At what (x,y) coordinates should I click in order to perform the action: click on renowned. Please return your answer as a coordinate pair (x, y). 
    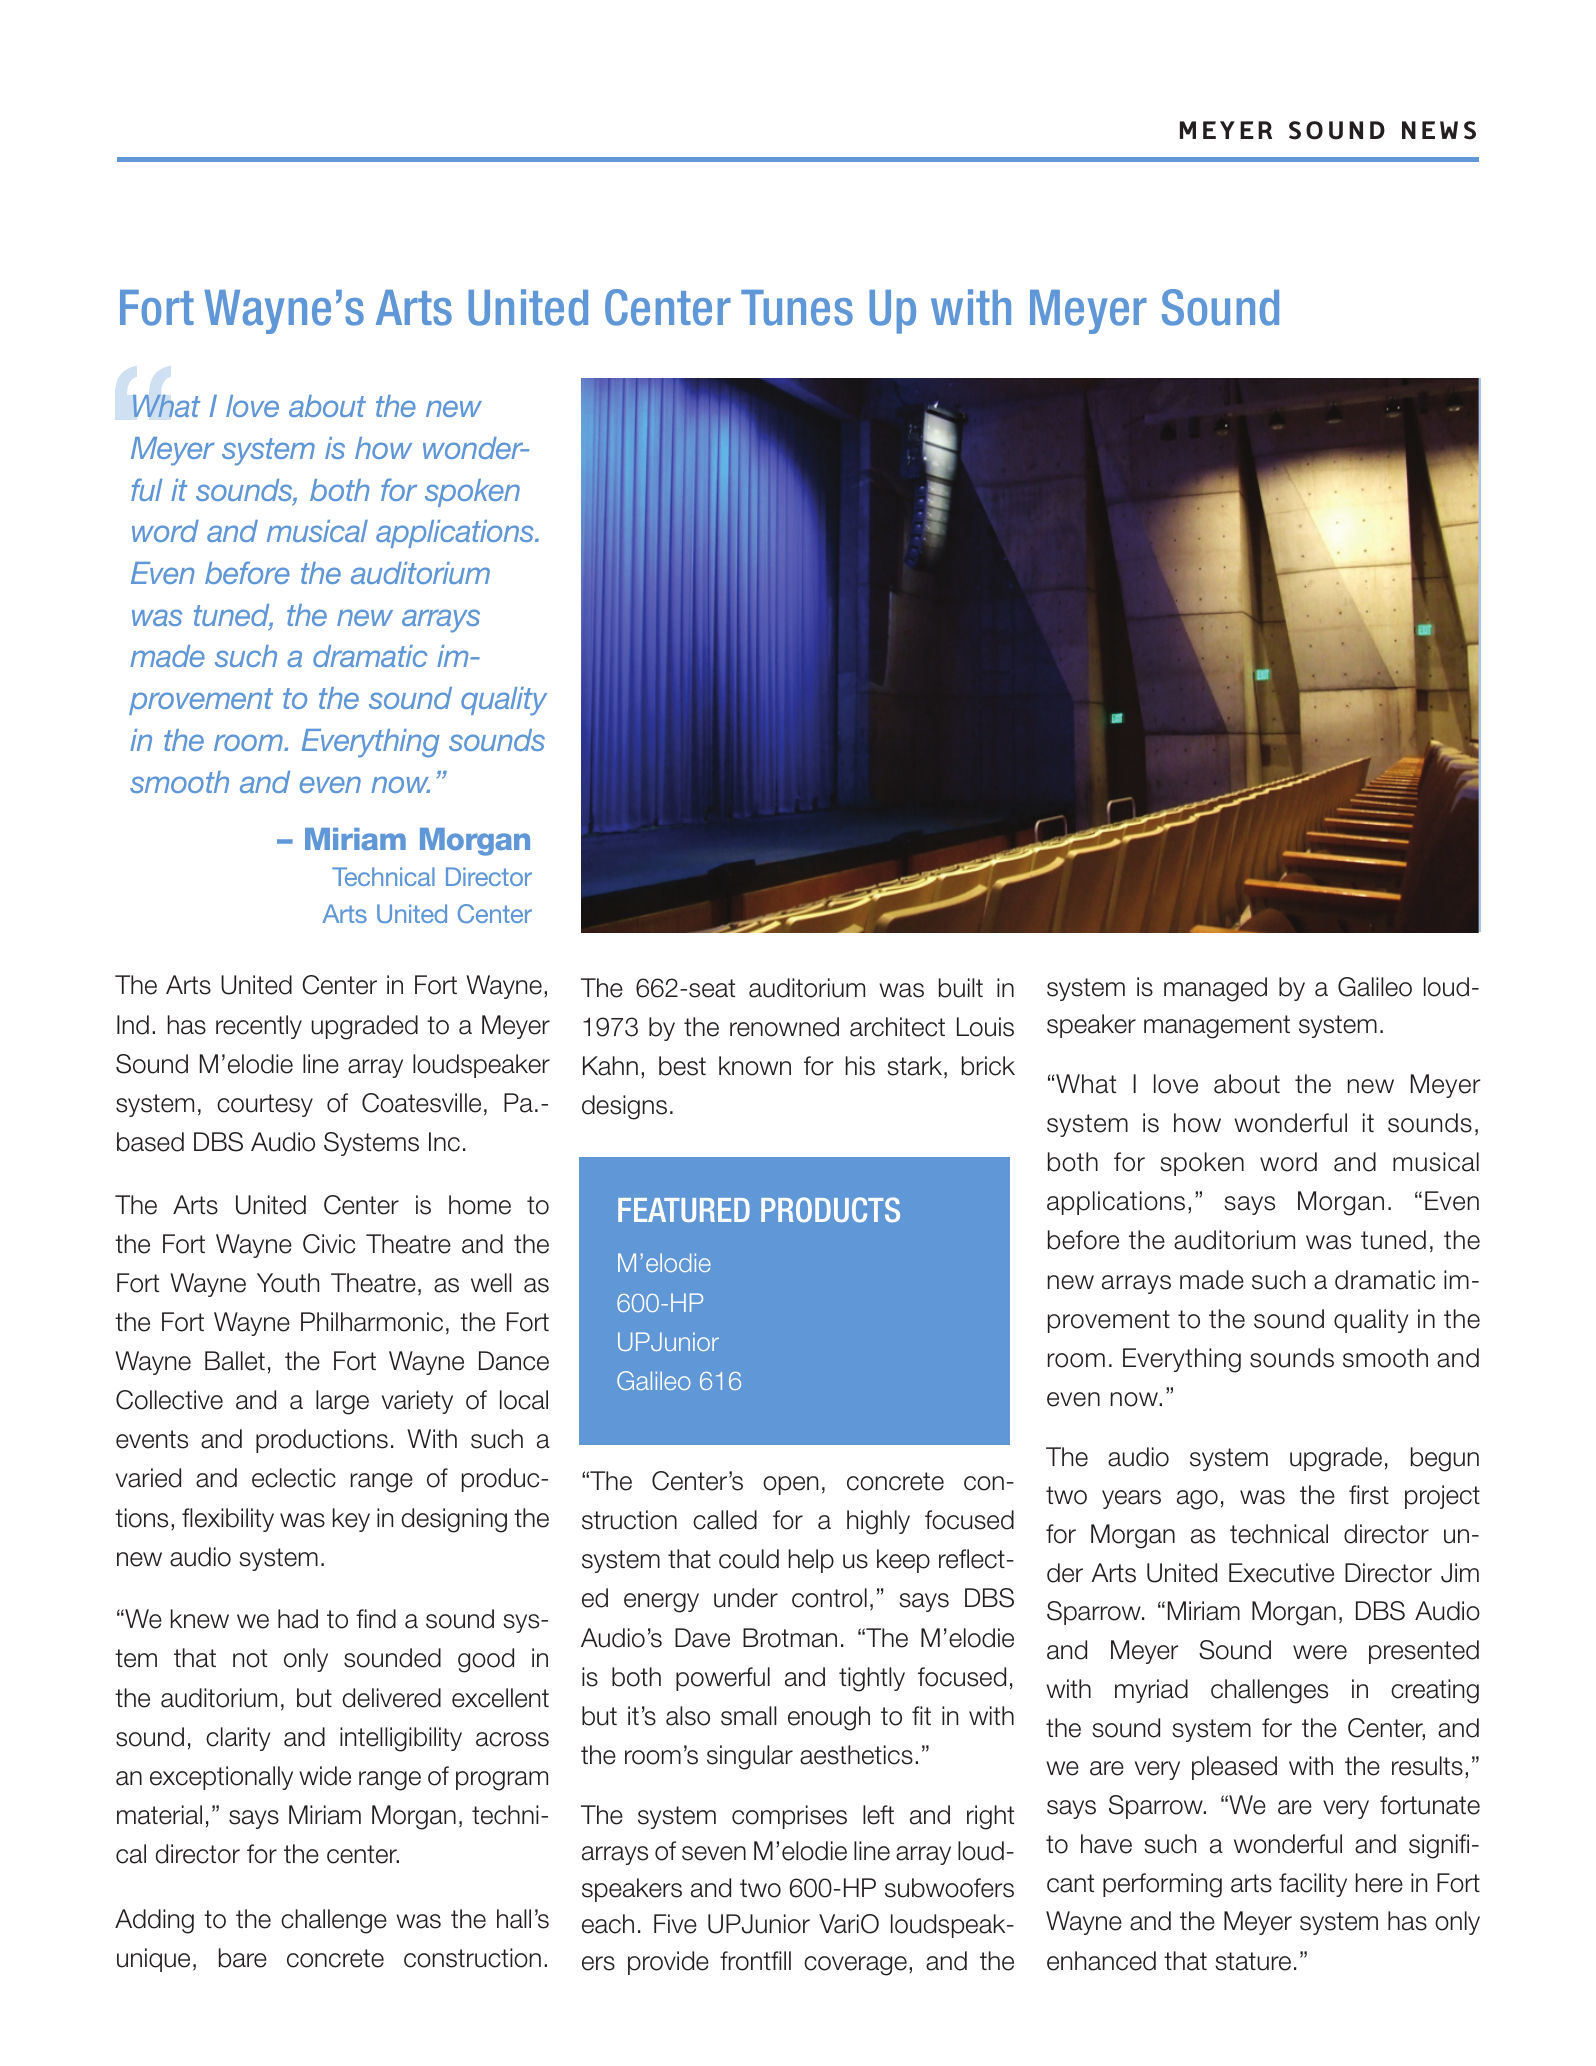
    Looking at the image, I should click on (784, 1027).
